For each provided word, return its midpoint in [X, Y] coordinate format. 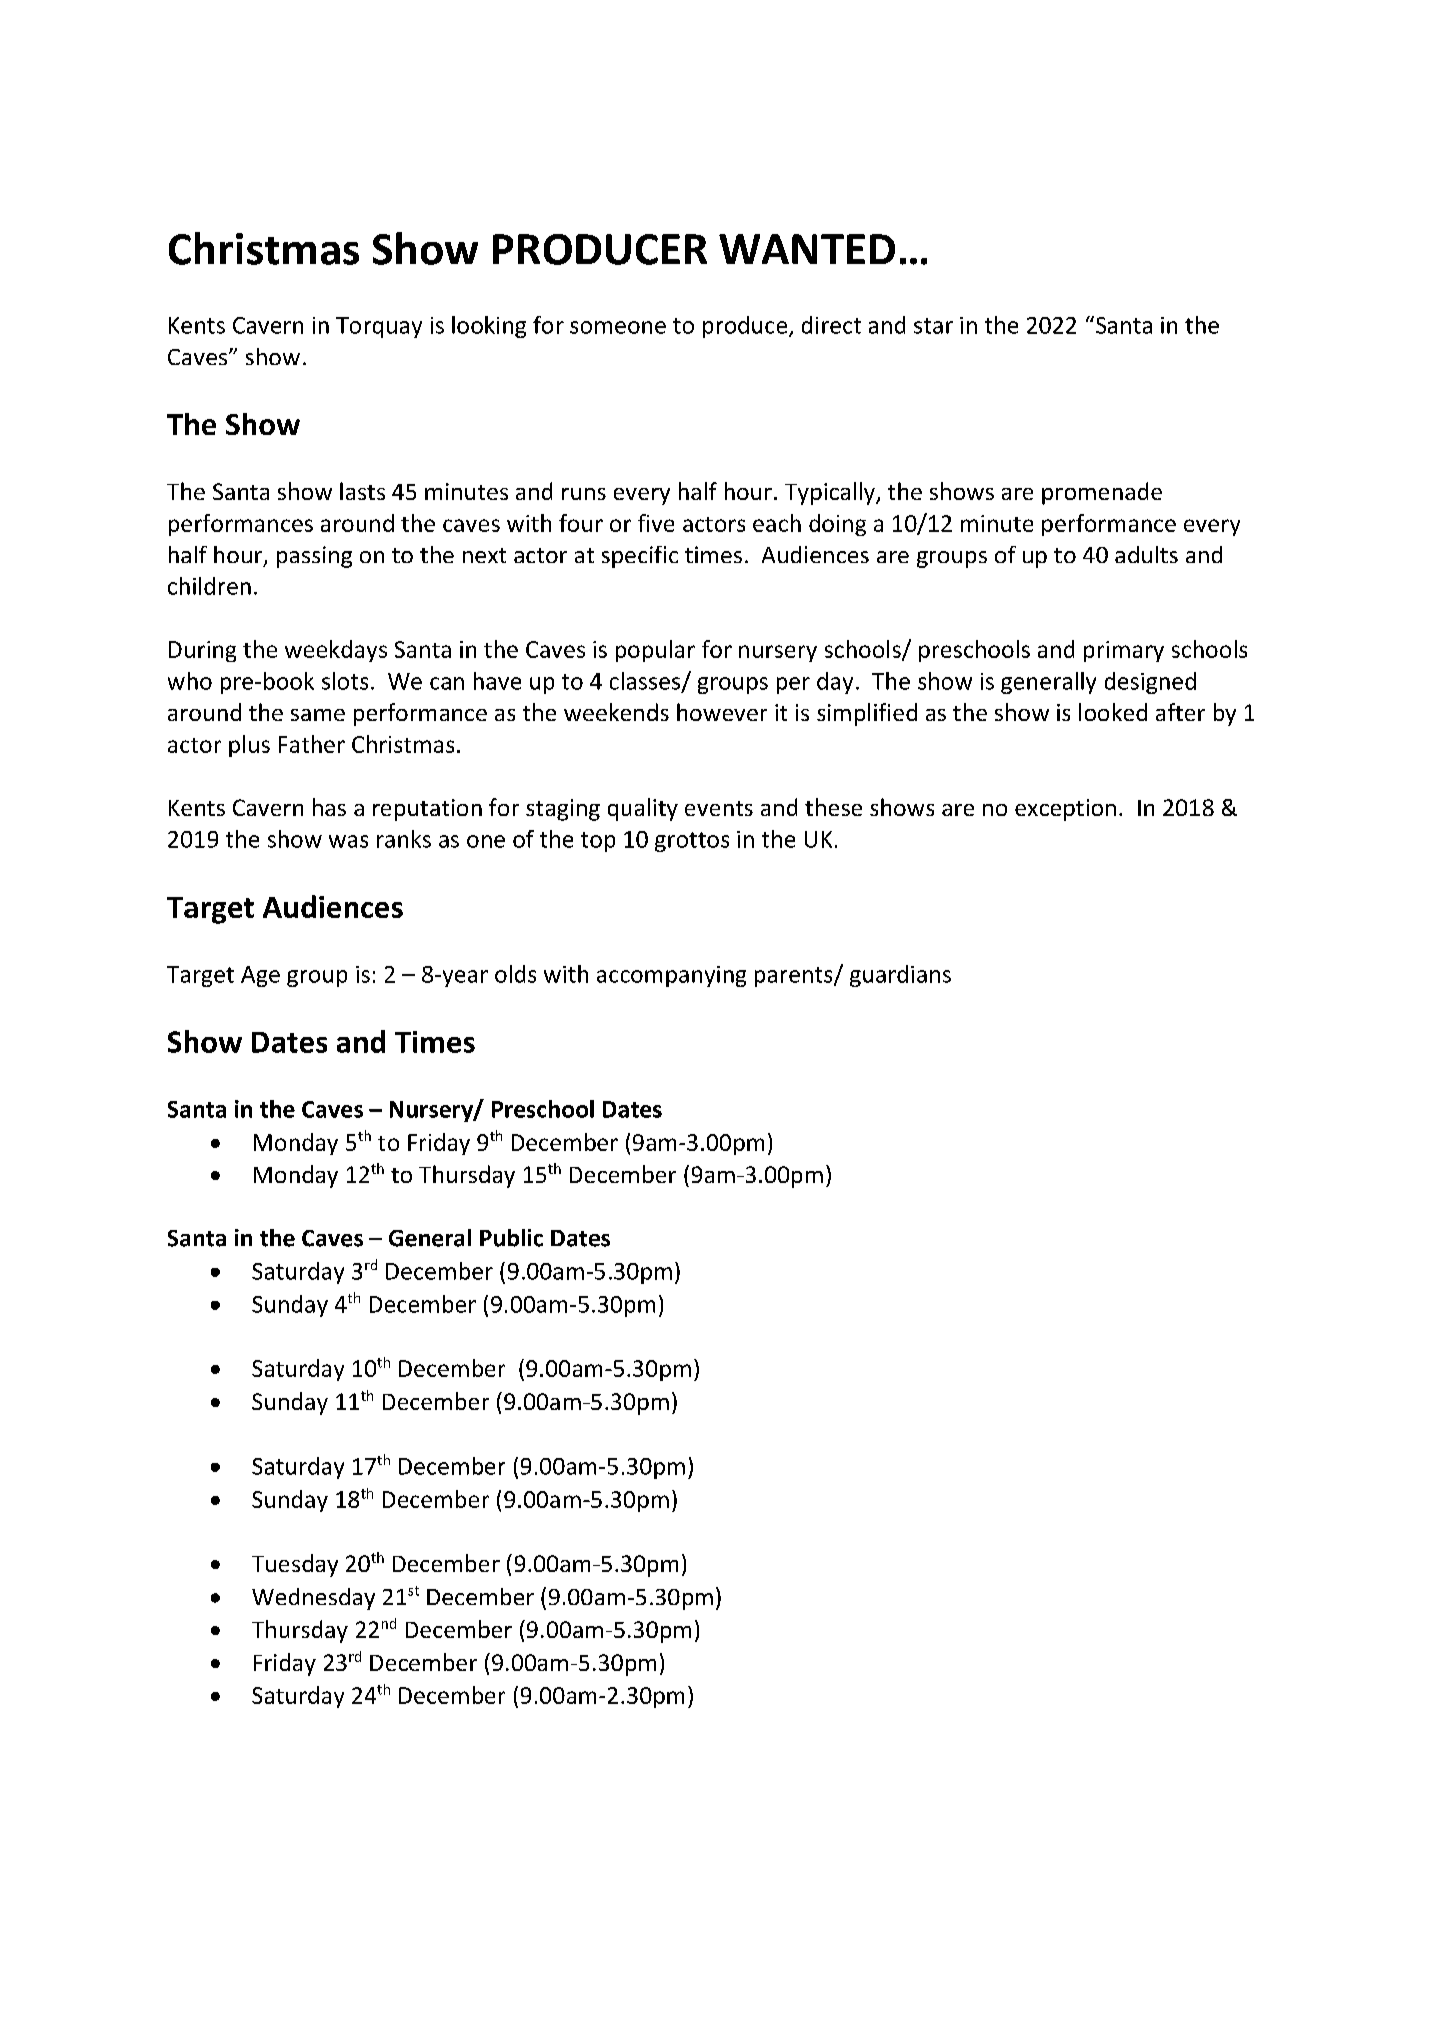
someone [618, 327]
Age [260, 976]
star [933, 326]
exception [1065, 810]
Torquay [379, 327]
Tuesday [295, 1565]
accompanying [671, 976]
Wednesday [313, 1599]
